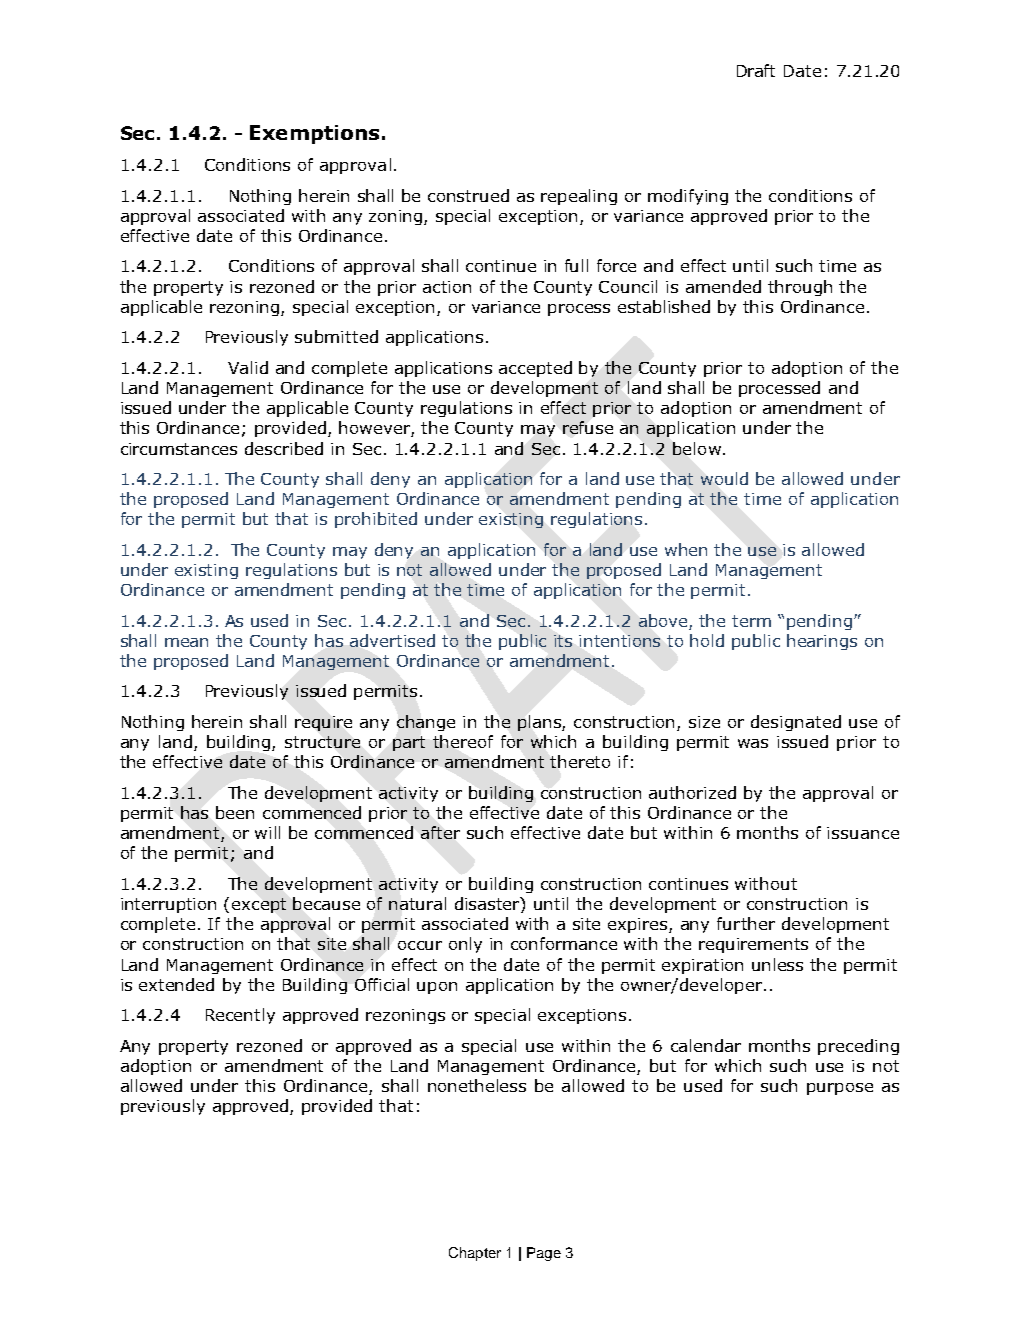  What do you see at coordinates (240, 1016) in the image?
I see `Recently` at bounding box center [240, 1016].
